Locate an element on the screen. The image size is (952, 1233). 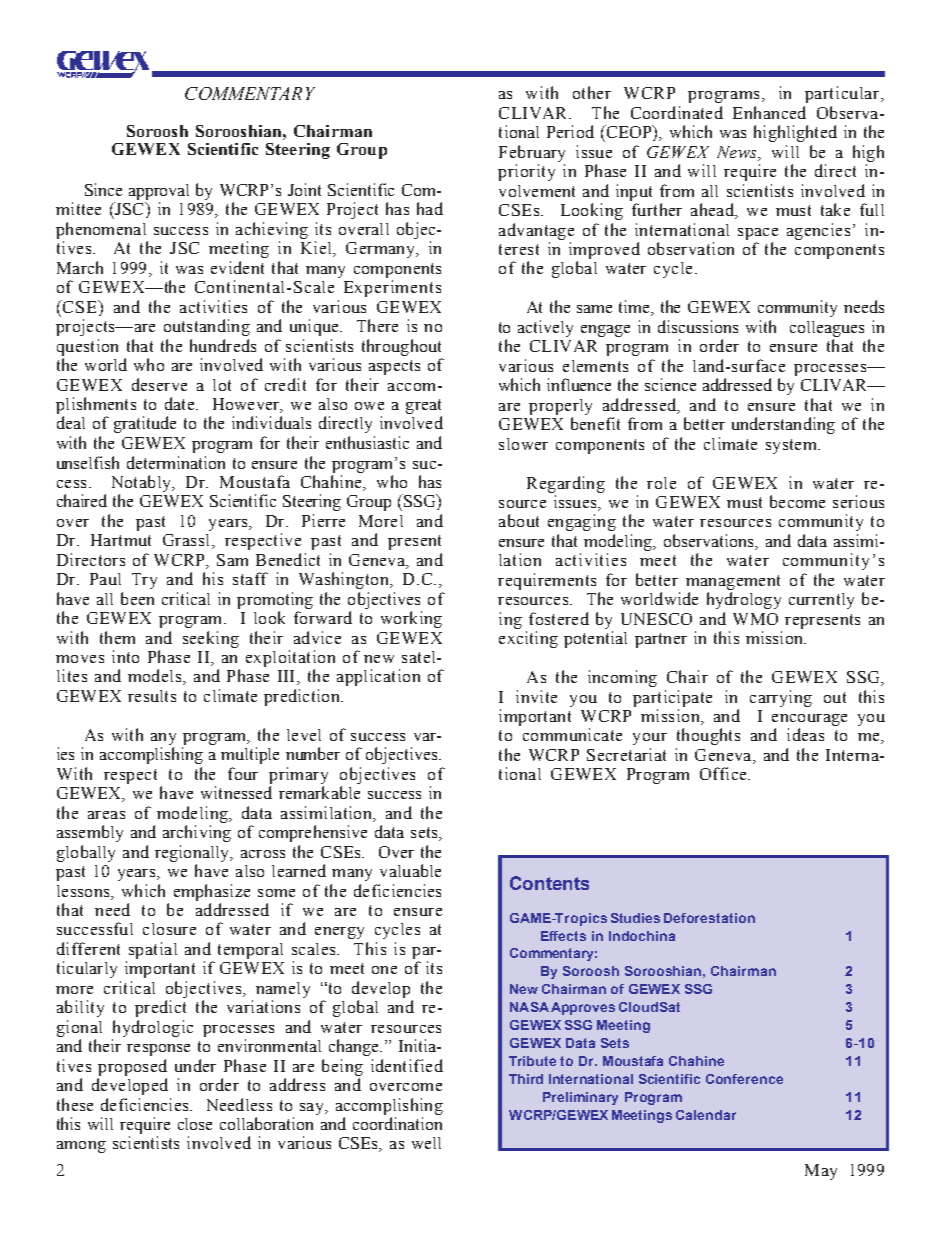
deserve is located at coordinates (159, 384).
